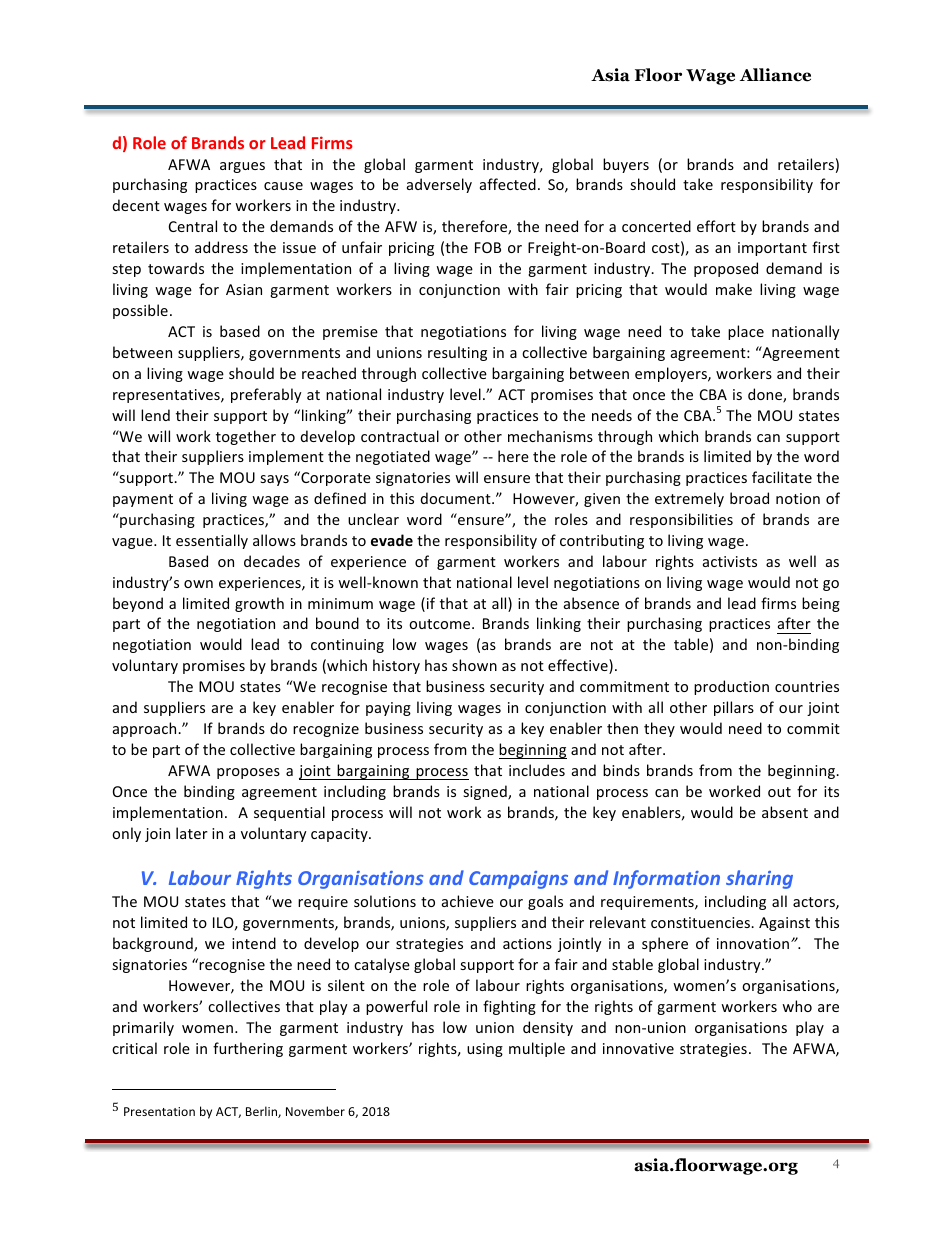  I want to click on broad, so click(749, 498).
